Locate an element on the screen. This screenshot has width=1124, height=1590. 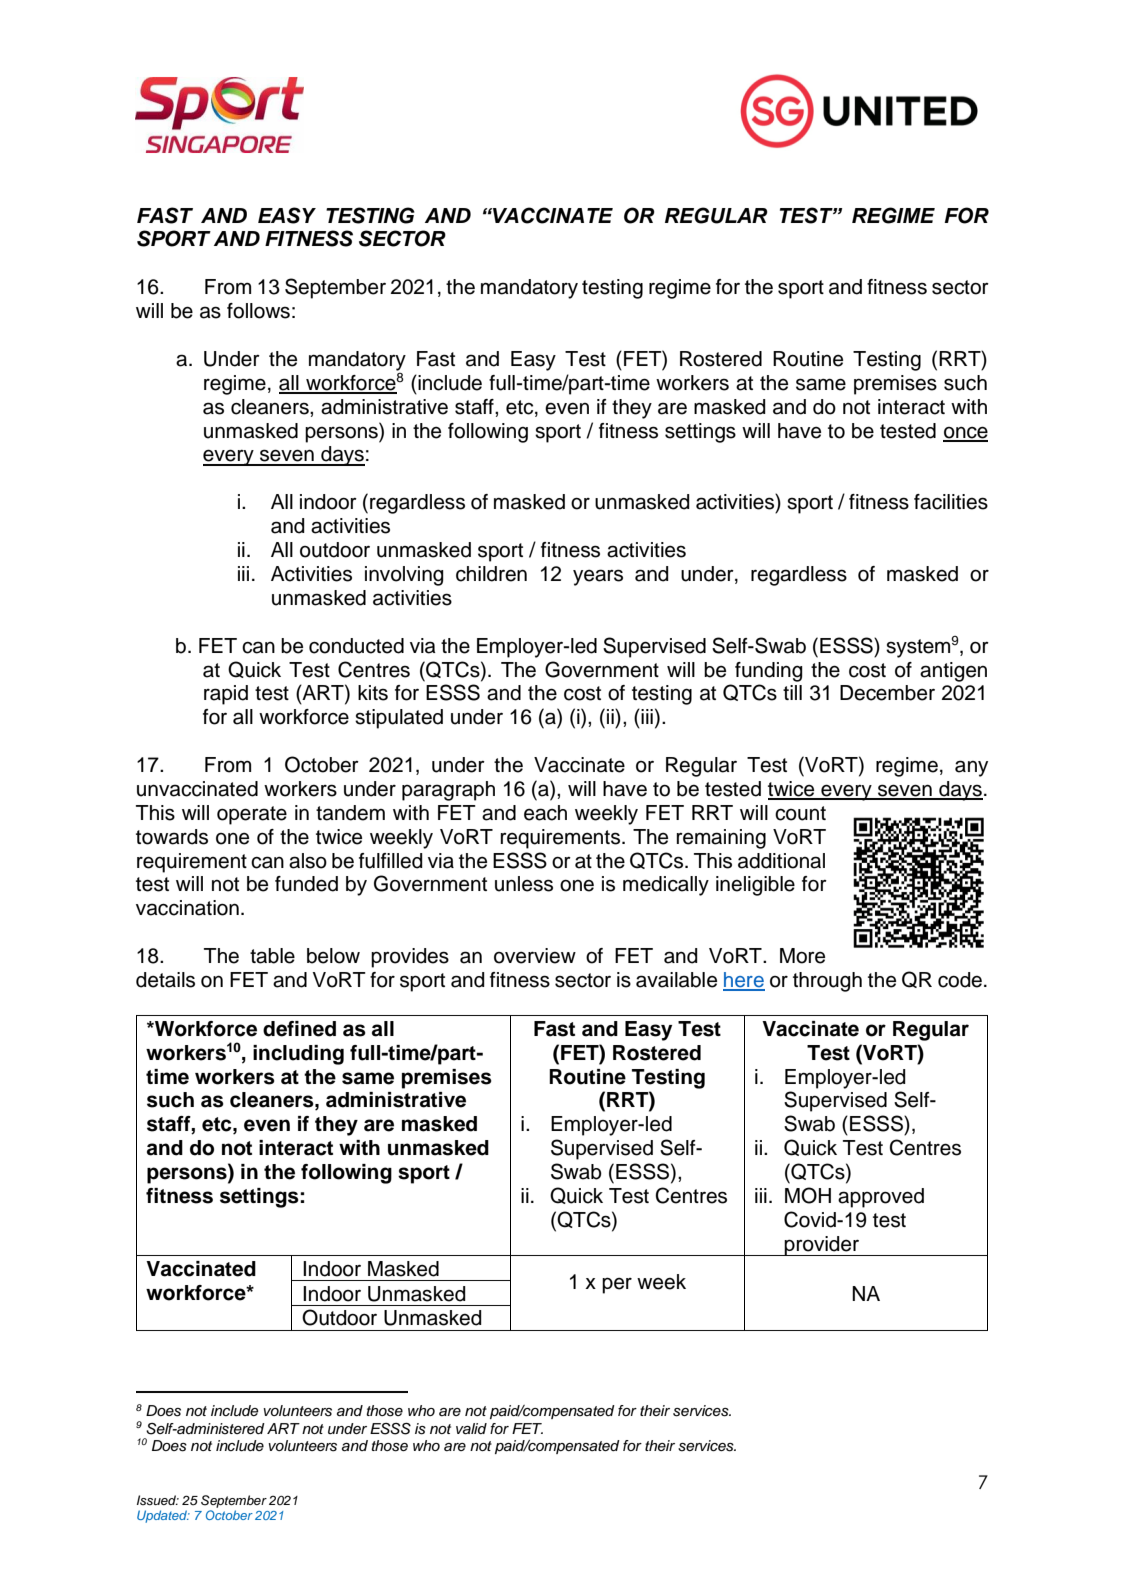
More is located at coordinates (802, 956).
